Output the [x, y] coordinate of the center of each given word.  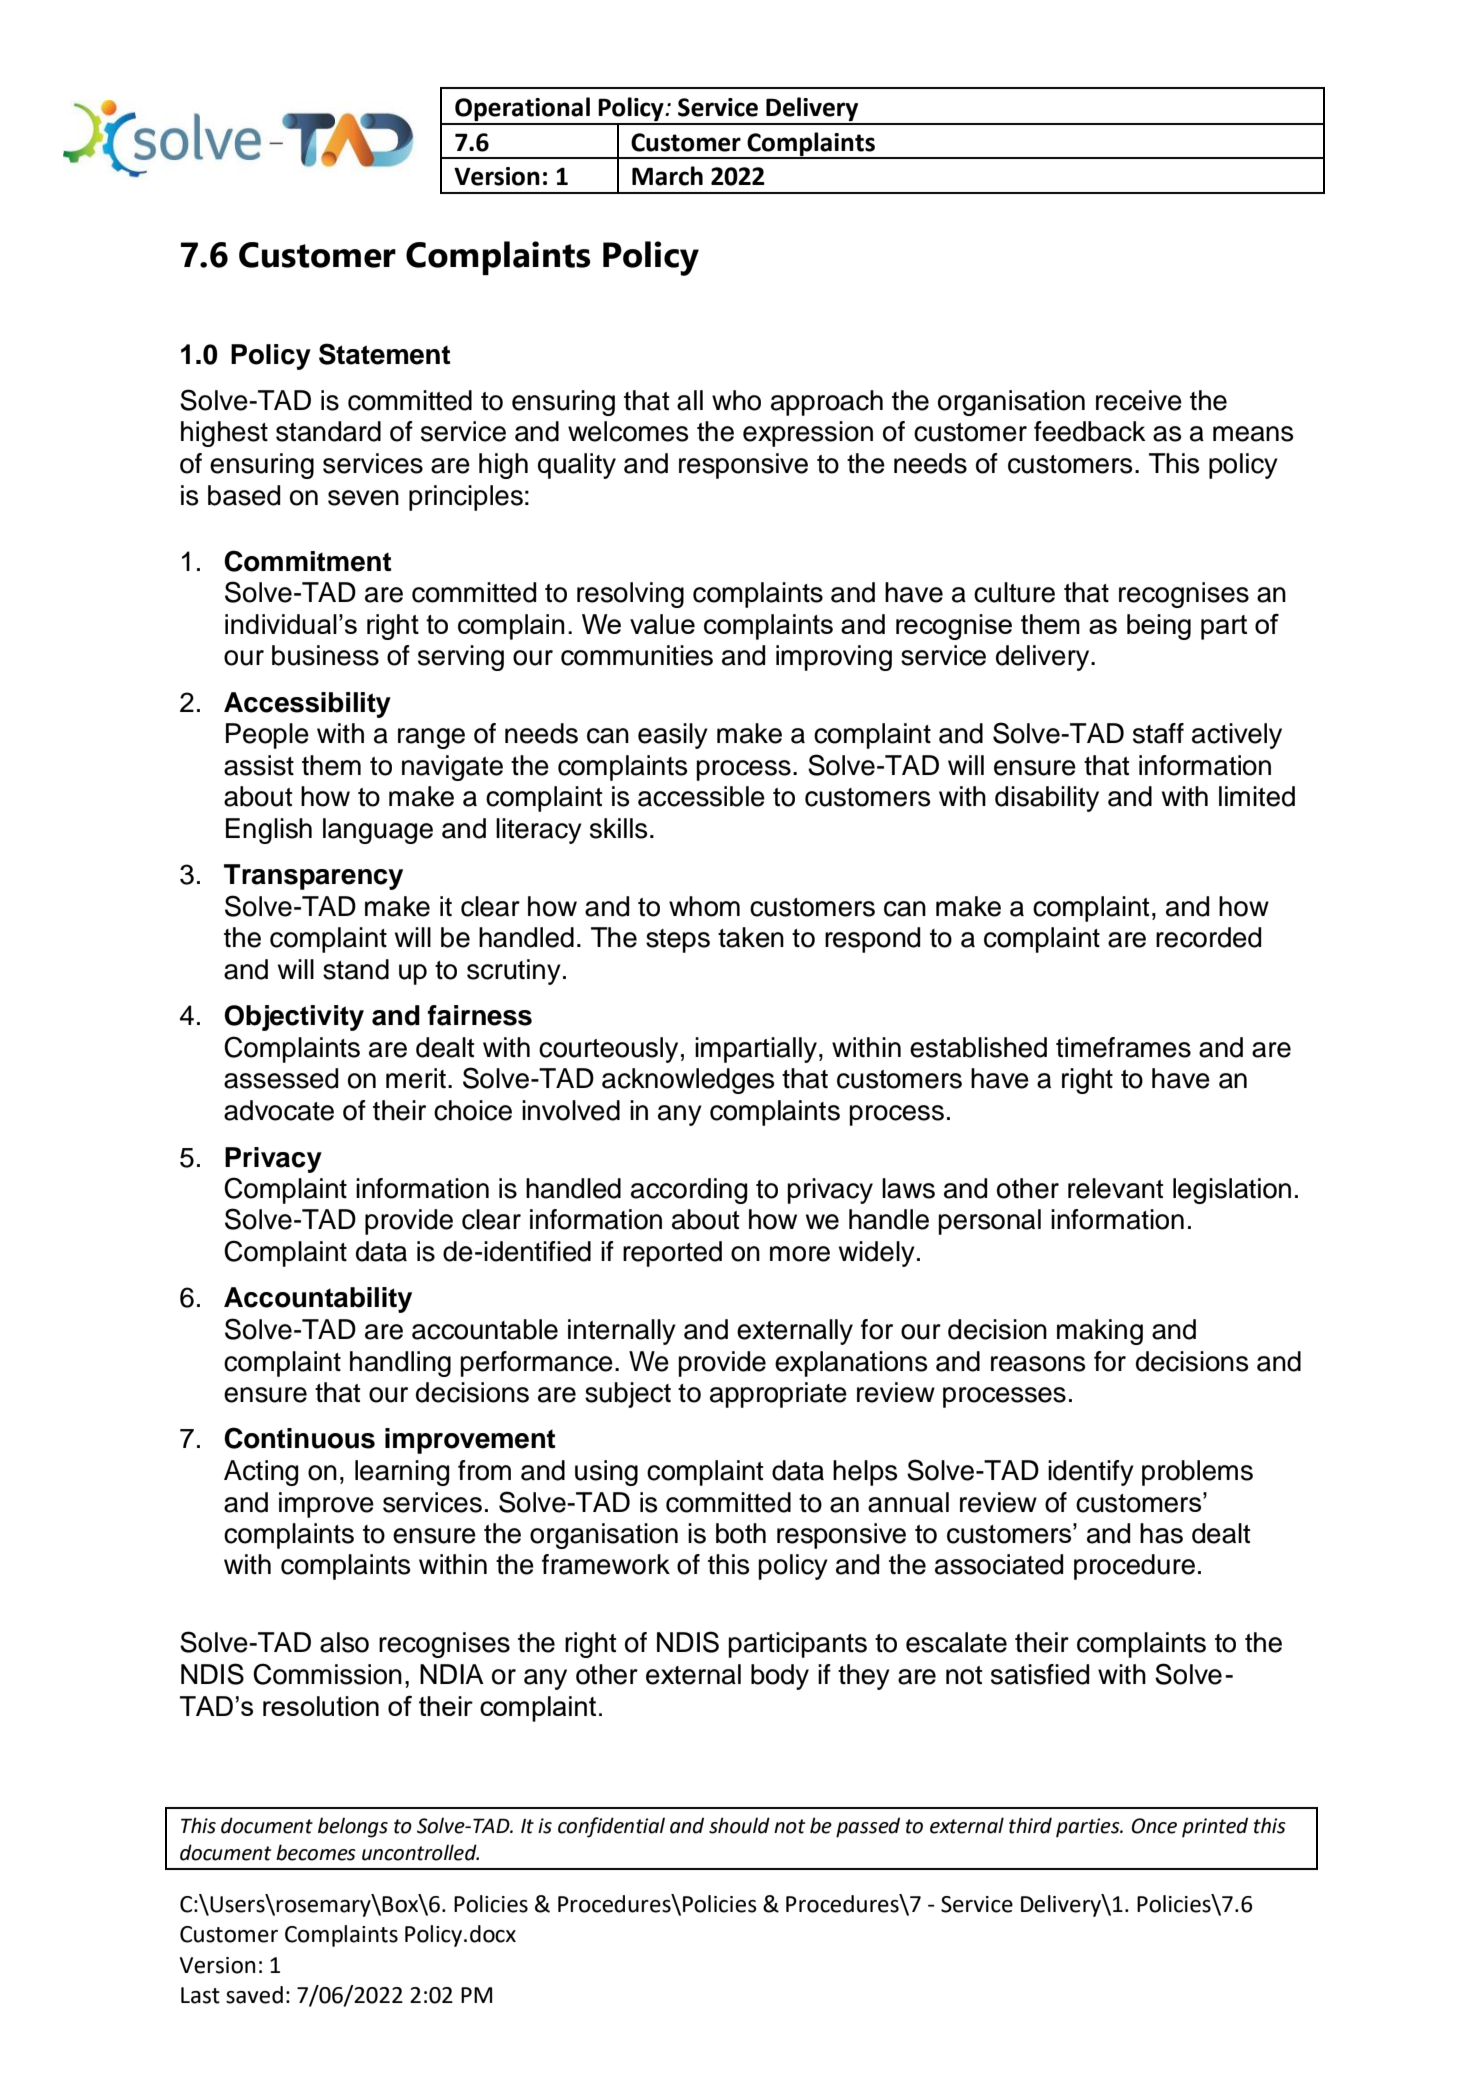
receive [1139, 400]
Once [1154, 1826]
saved [254, 1995]
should [739, 1825]
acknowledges [688, 1081]
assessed [281, 1078]
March [667, 176]
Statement [384, 354]
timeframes [1123, 1047]
